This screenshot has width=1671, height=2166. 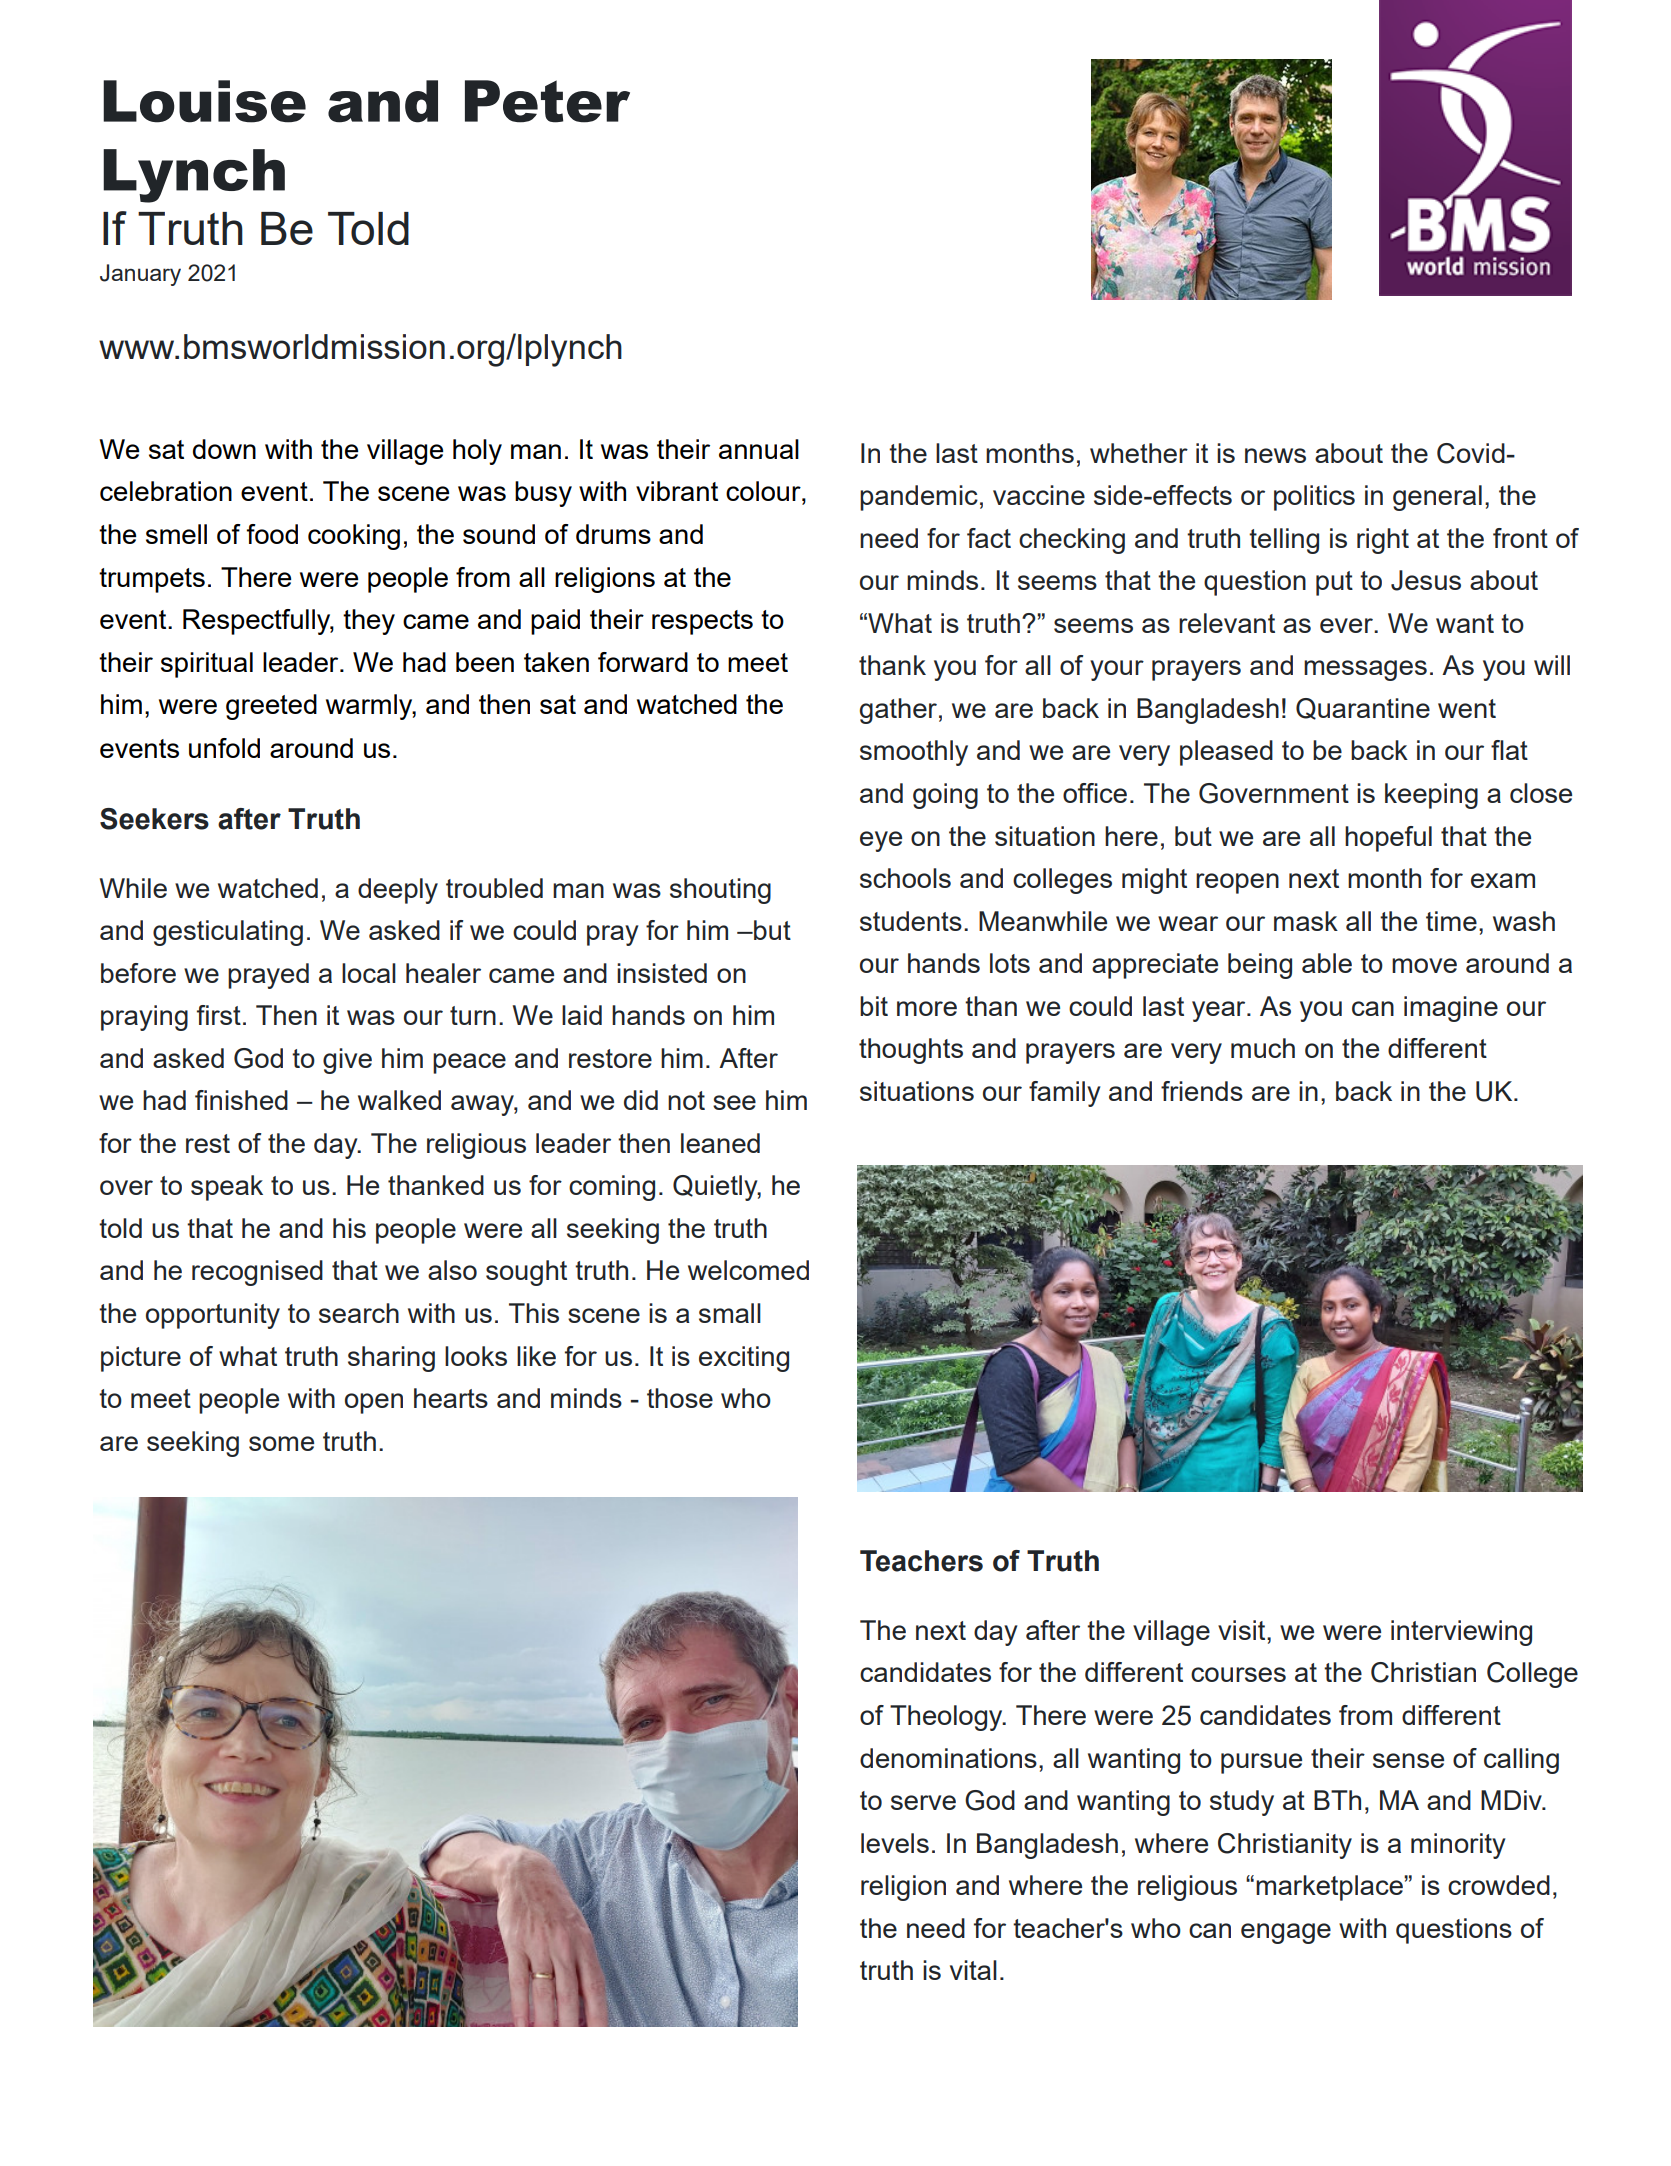 What do you see at coordinates (1426, 580) in the screenshot?
I see `Jesus` at bounding box center [1426, 580].
